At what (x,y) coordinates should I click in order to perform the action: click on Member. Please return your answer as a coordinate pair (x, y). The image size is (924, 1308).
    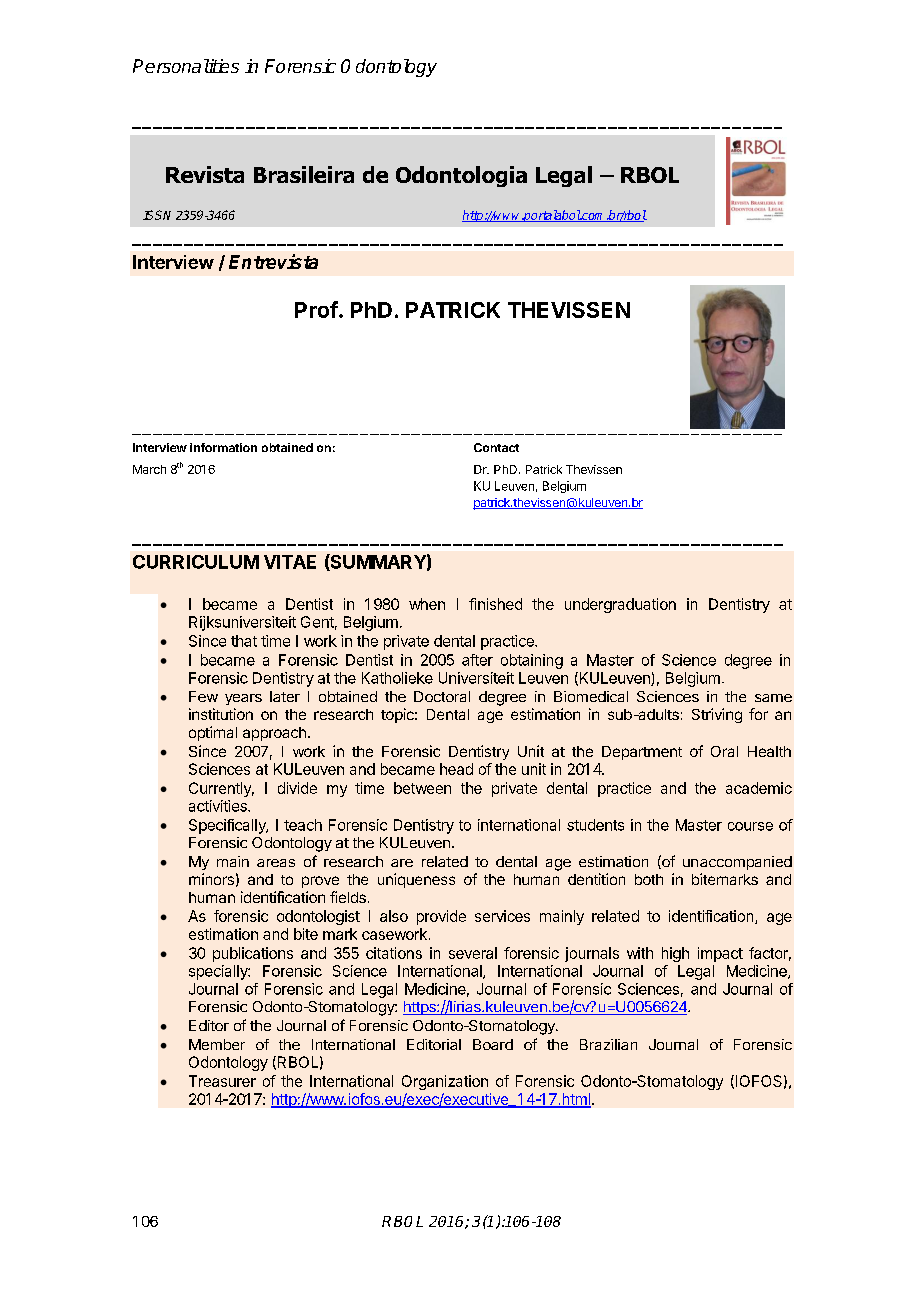
    Looking at the image, I should click on (217, 1044).
